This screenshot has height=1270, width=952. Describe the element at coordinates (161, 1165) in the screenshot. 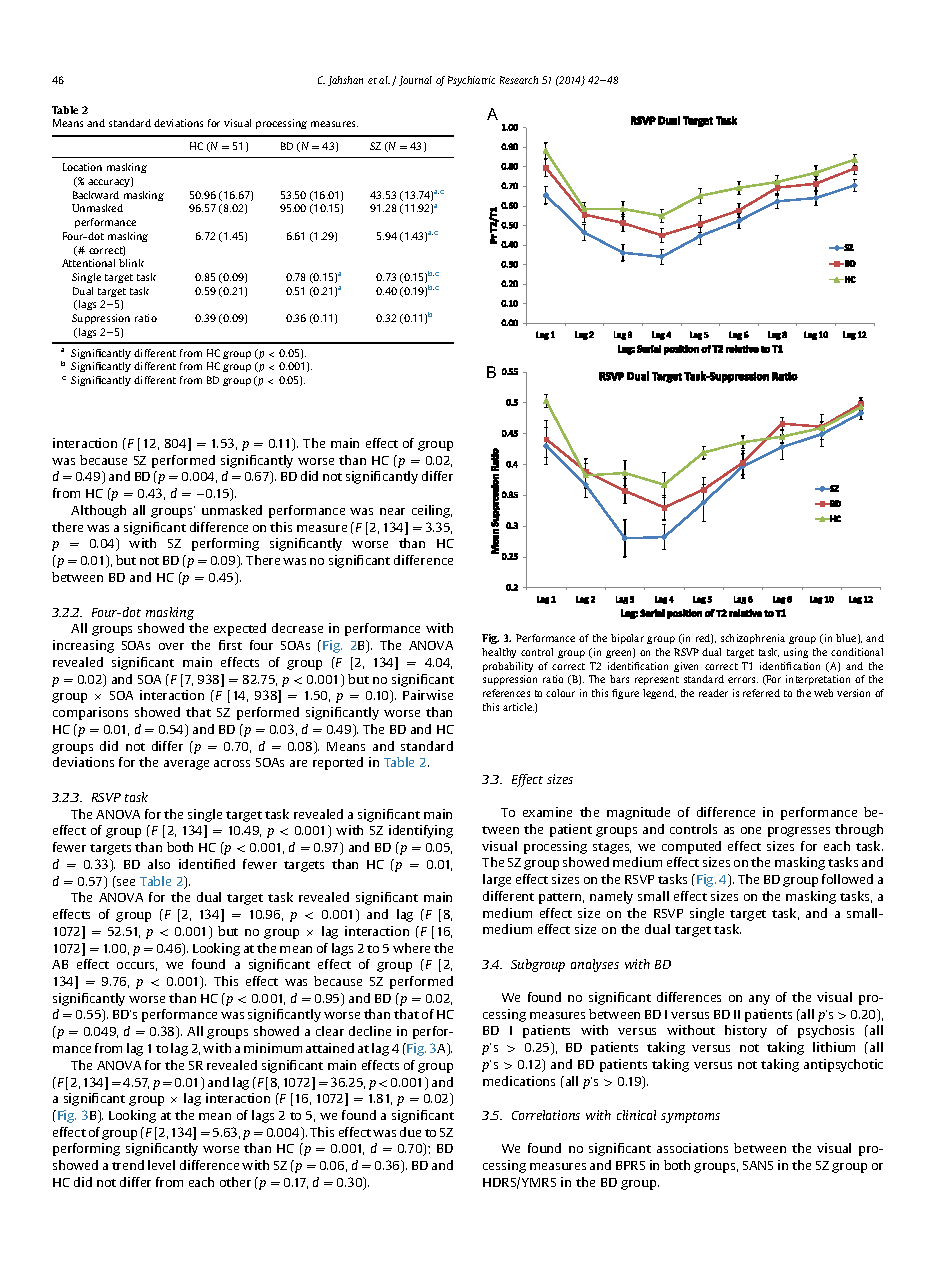

I see `level` at that location.
